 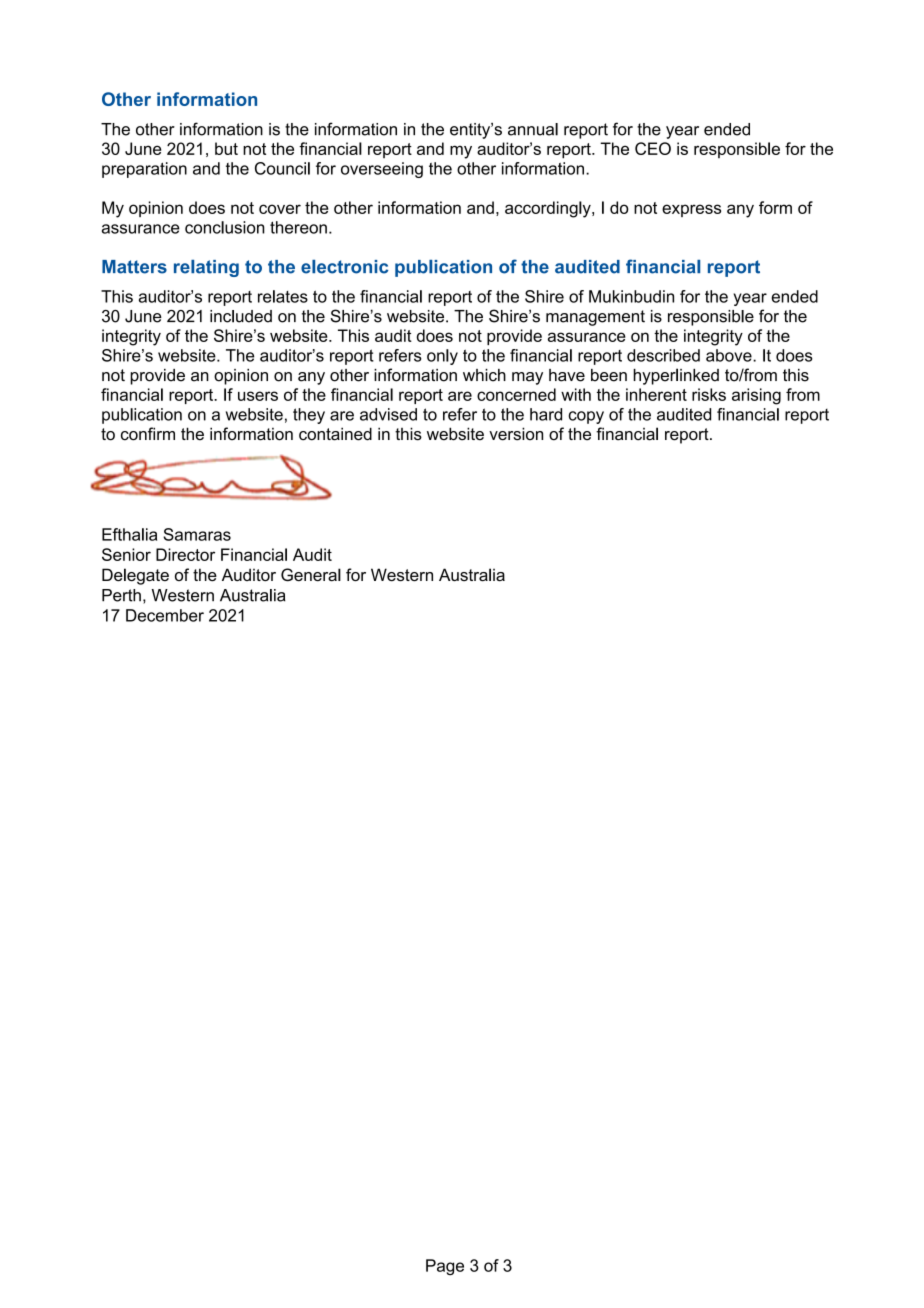 What do you see at coordinates (442, 357) in the image?
I see `only` at bounding box center [442, 357].
